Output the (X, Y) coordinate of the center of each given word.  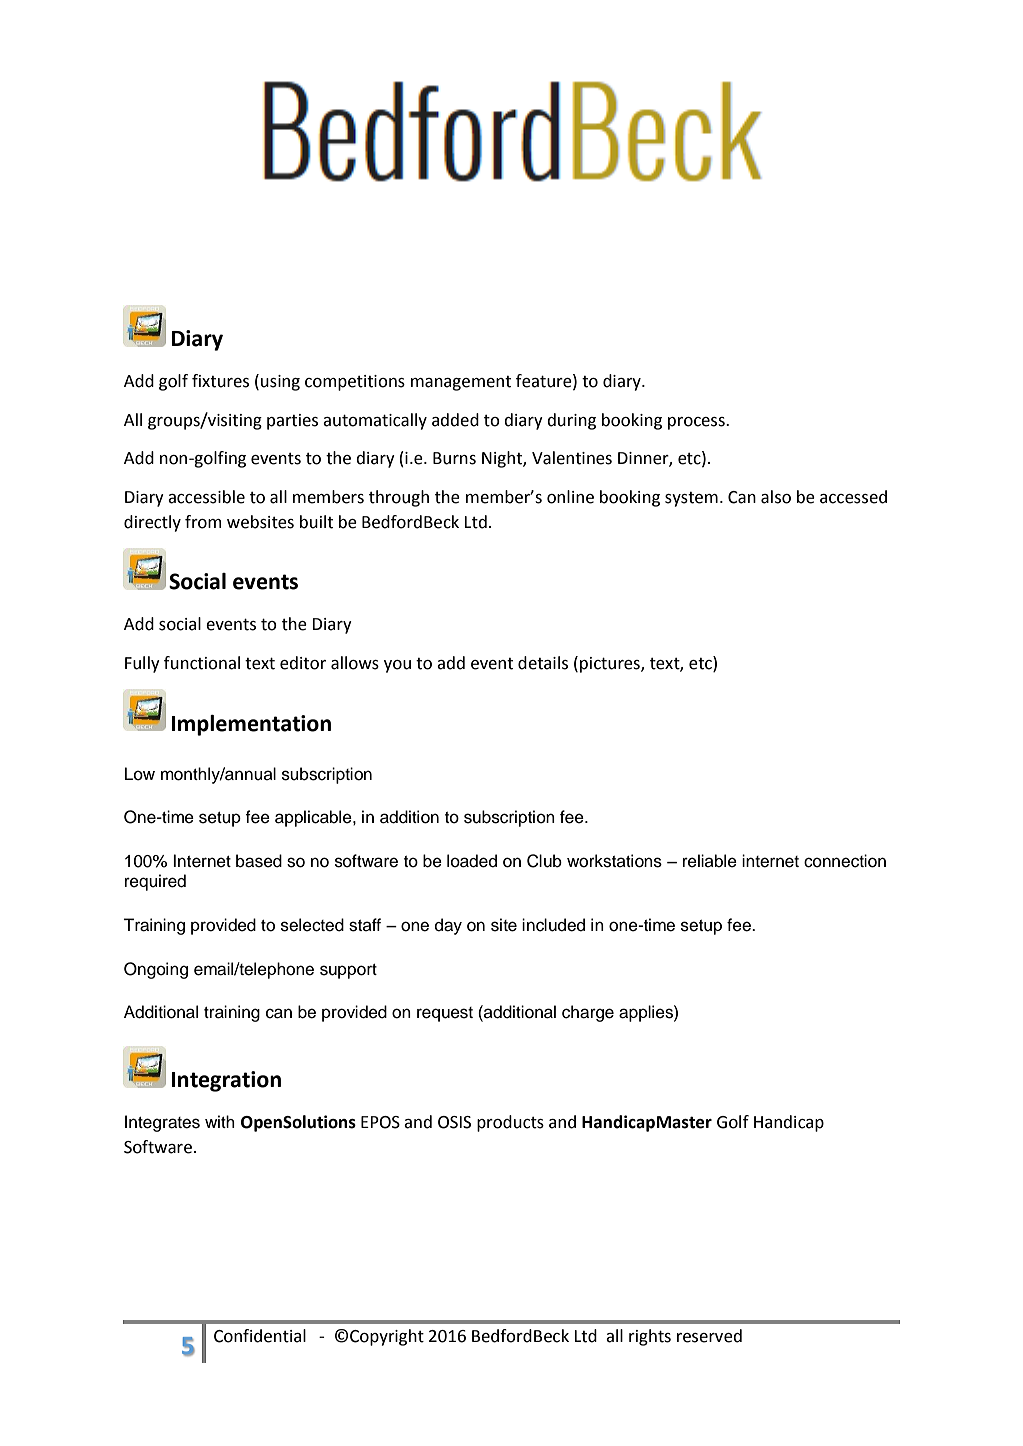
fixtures (220, 381)
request (445, 1014)
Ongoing (156, 970)
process (697, 423)
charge (588, 1013)
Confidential (260, 1336)
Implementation (251, 725)
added (455, 420)
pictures (611, 665)
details (543, 663)
